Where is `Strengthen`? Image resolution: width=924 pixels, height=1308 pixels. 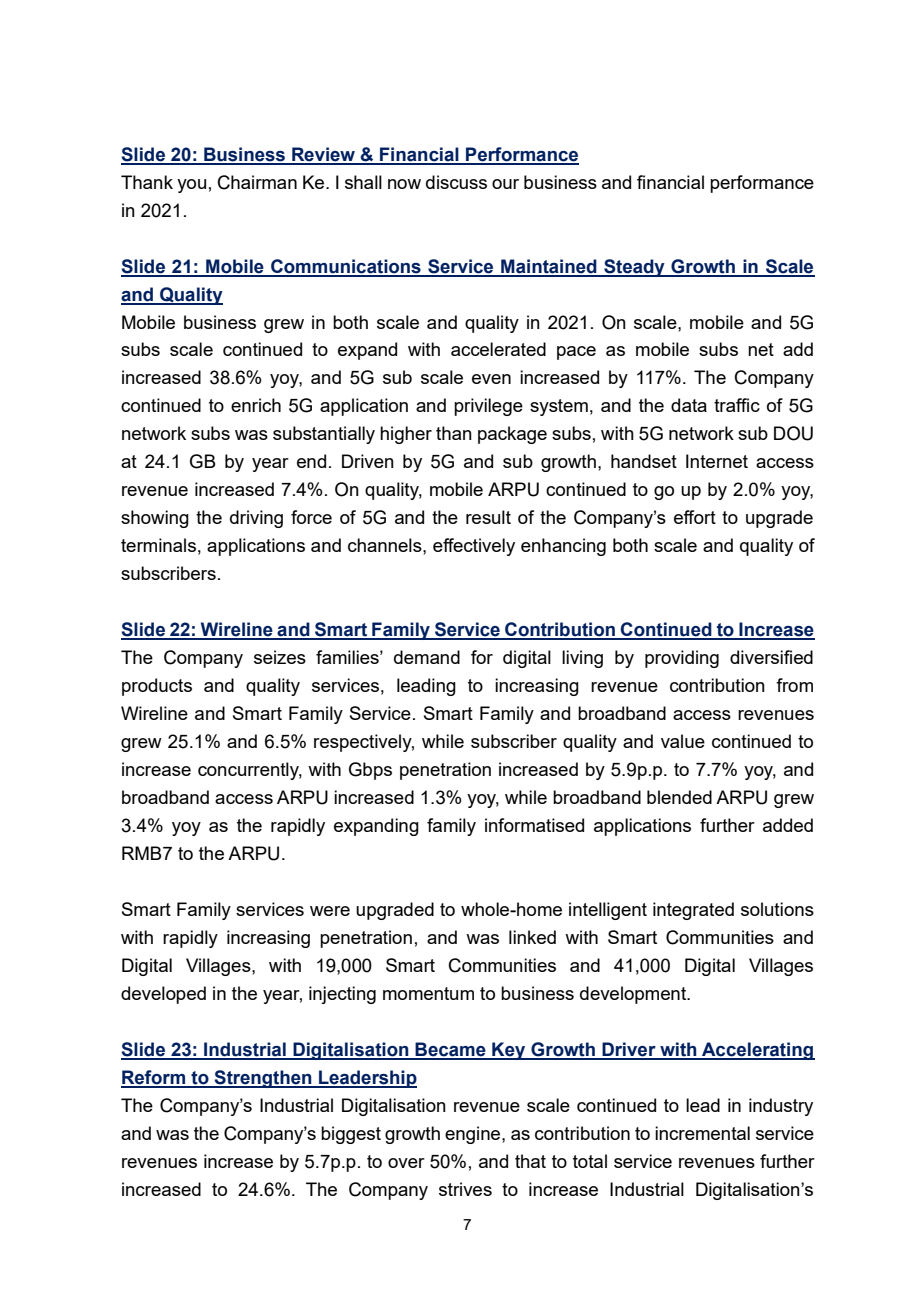 Strengthen is located at coordinates (263, 1079).
